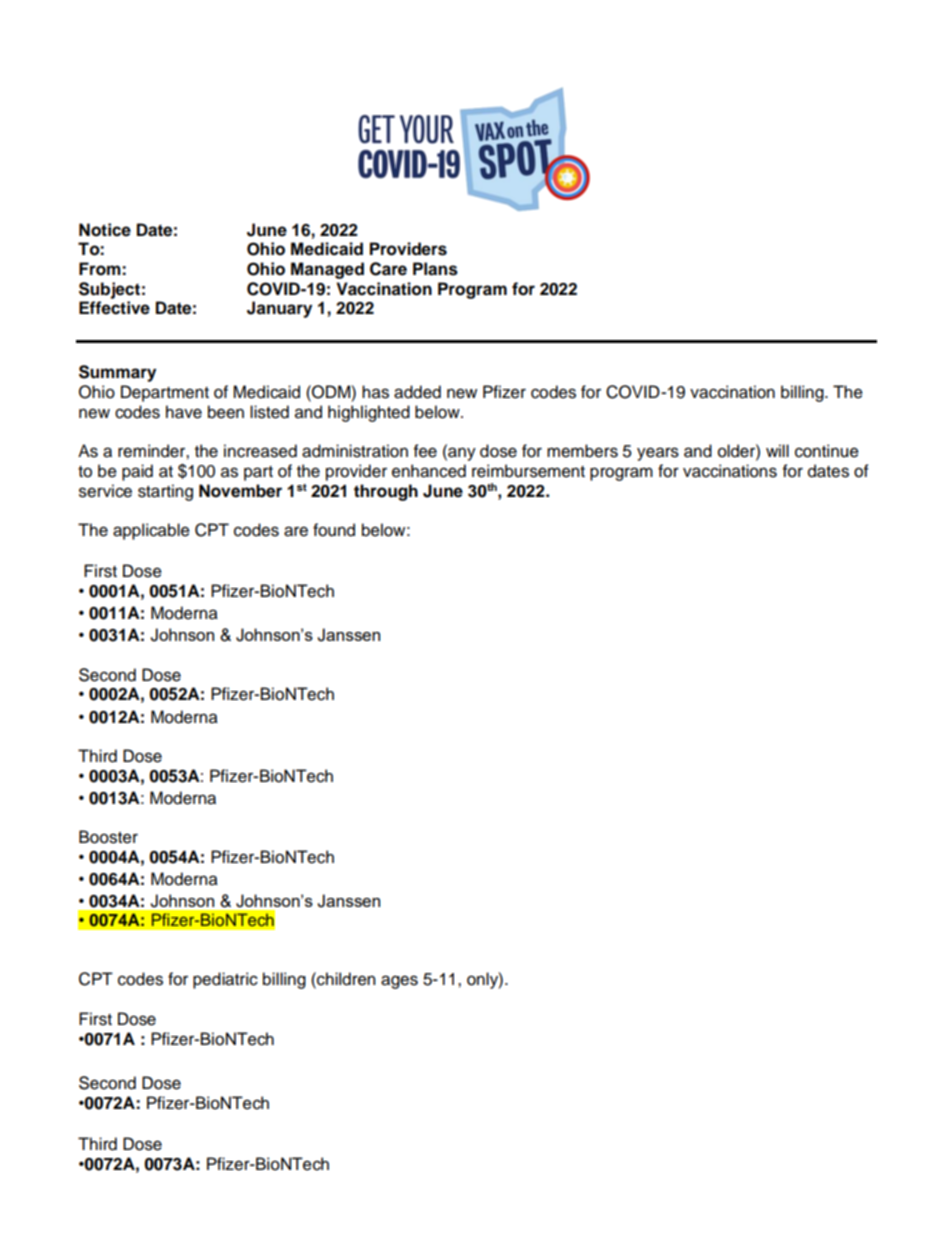 Image resolution: width=952 pixels, height=1233 pixels. Describe the element at coordinates (105, 230) in the page. I see `Notice` at that location.
